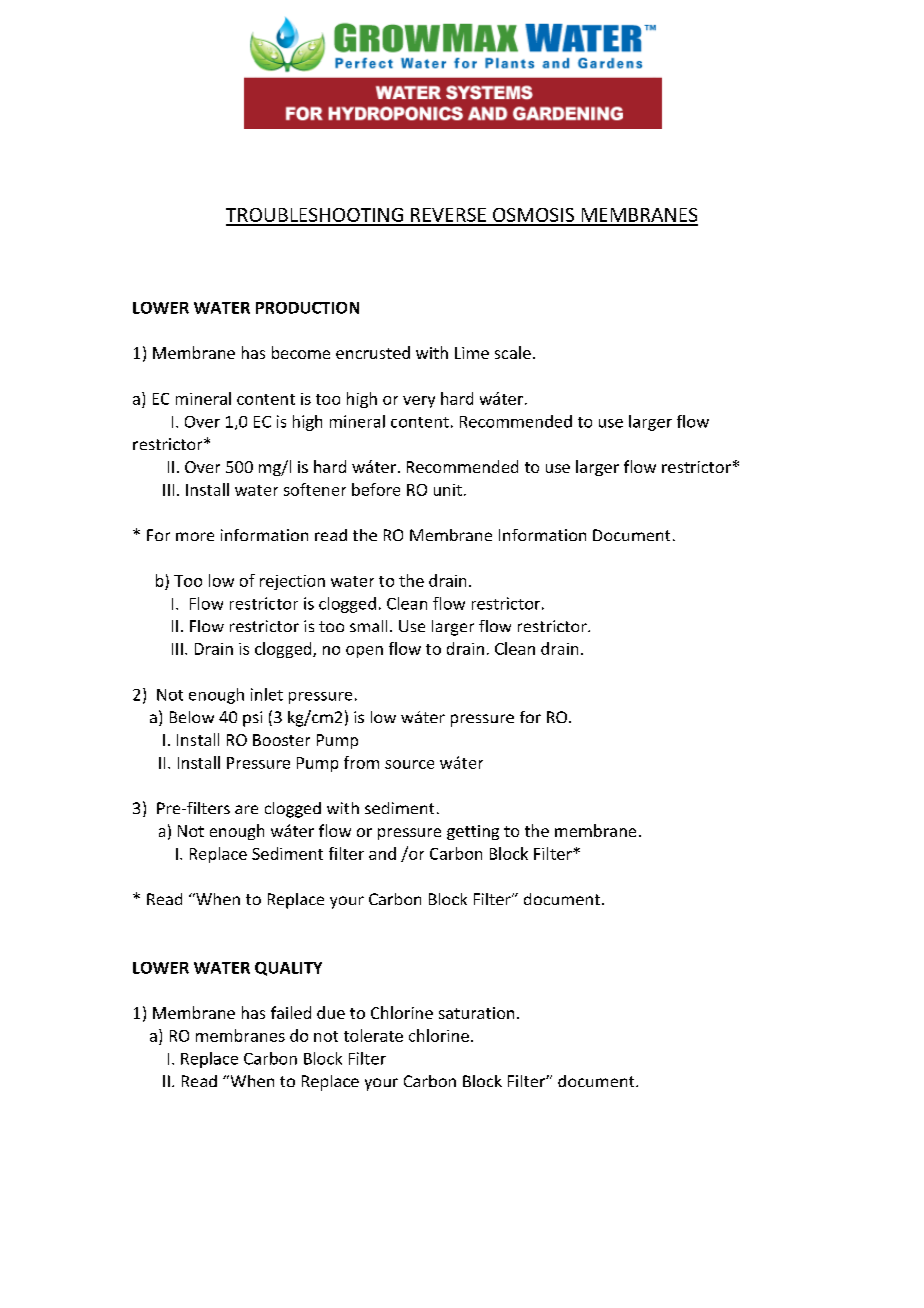 The image size is (924, 1308). Describe the element at coordinates (301, 352) in the page. I see `become` at that location.
